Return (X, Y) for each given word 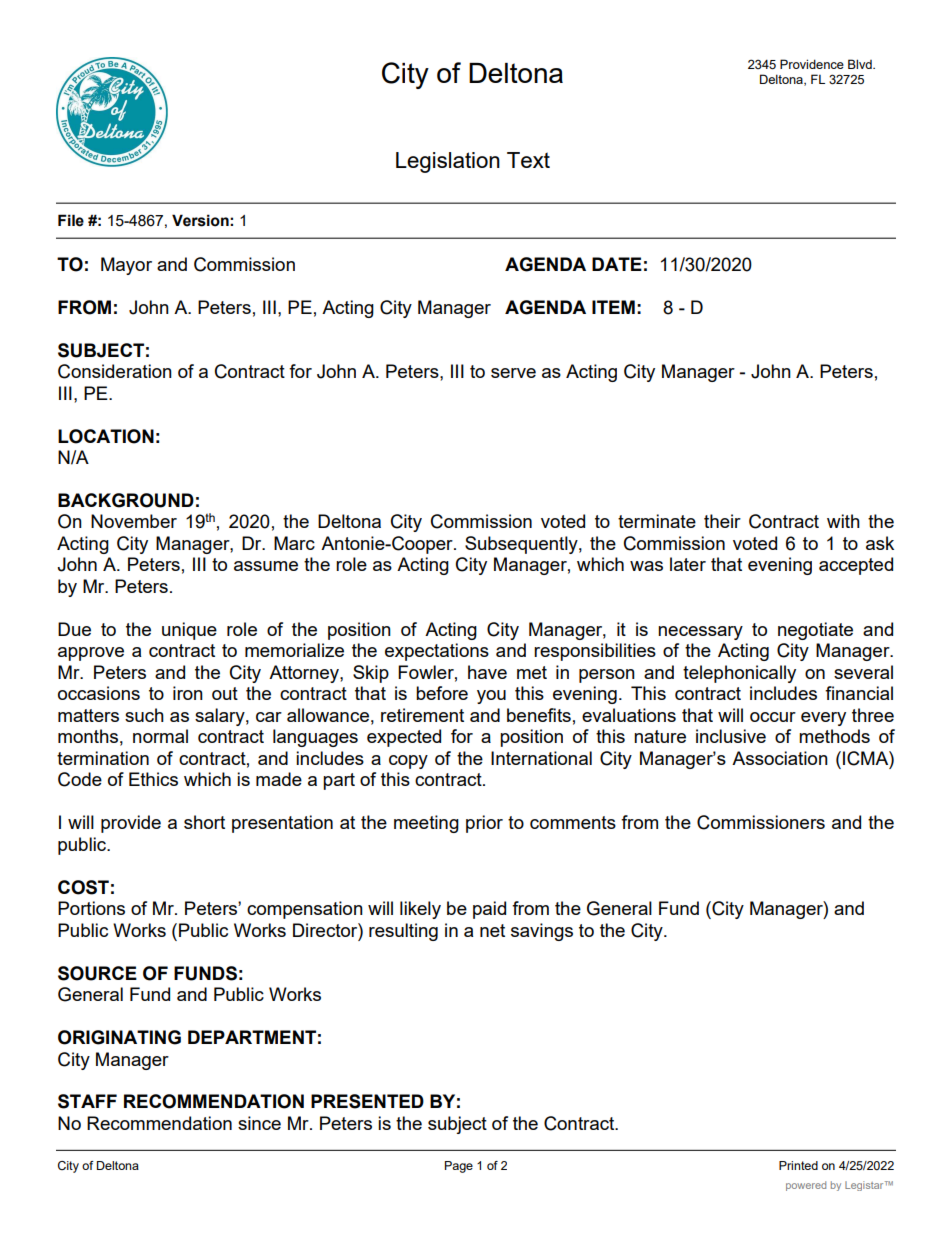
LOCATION (106, 436)
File (71, 220)
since (259, 1123)
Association (780, 758)
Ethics (153, 779)
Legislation (448, 162)
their (722, 521)
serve (513, 373)
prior (484, 824)
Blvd (861, 64)
